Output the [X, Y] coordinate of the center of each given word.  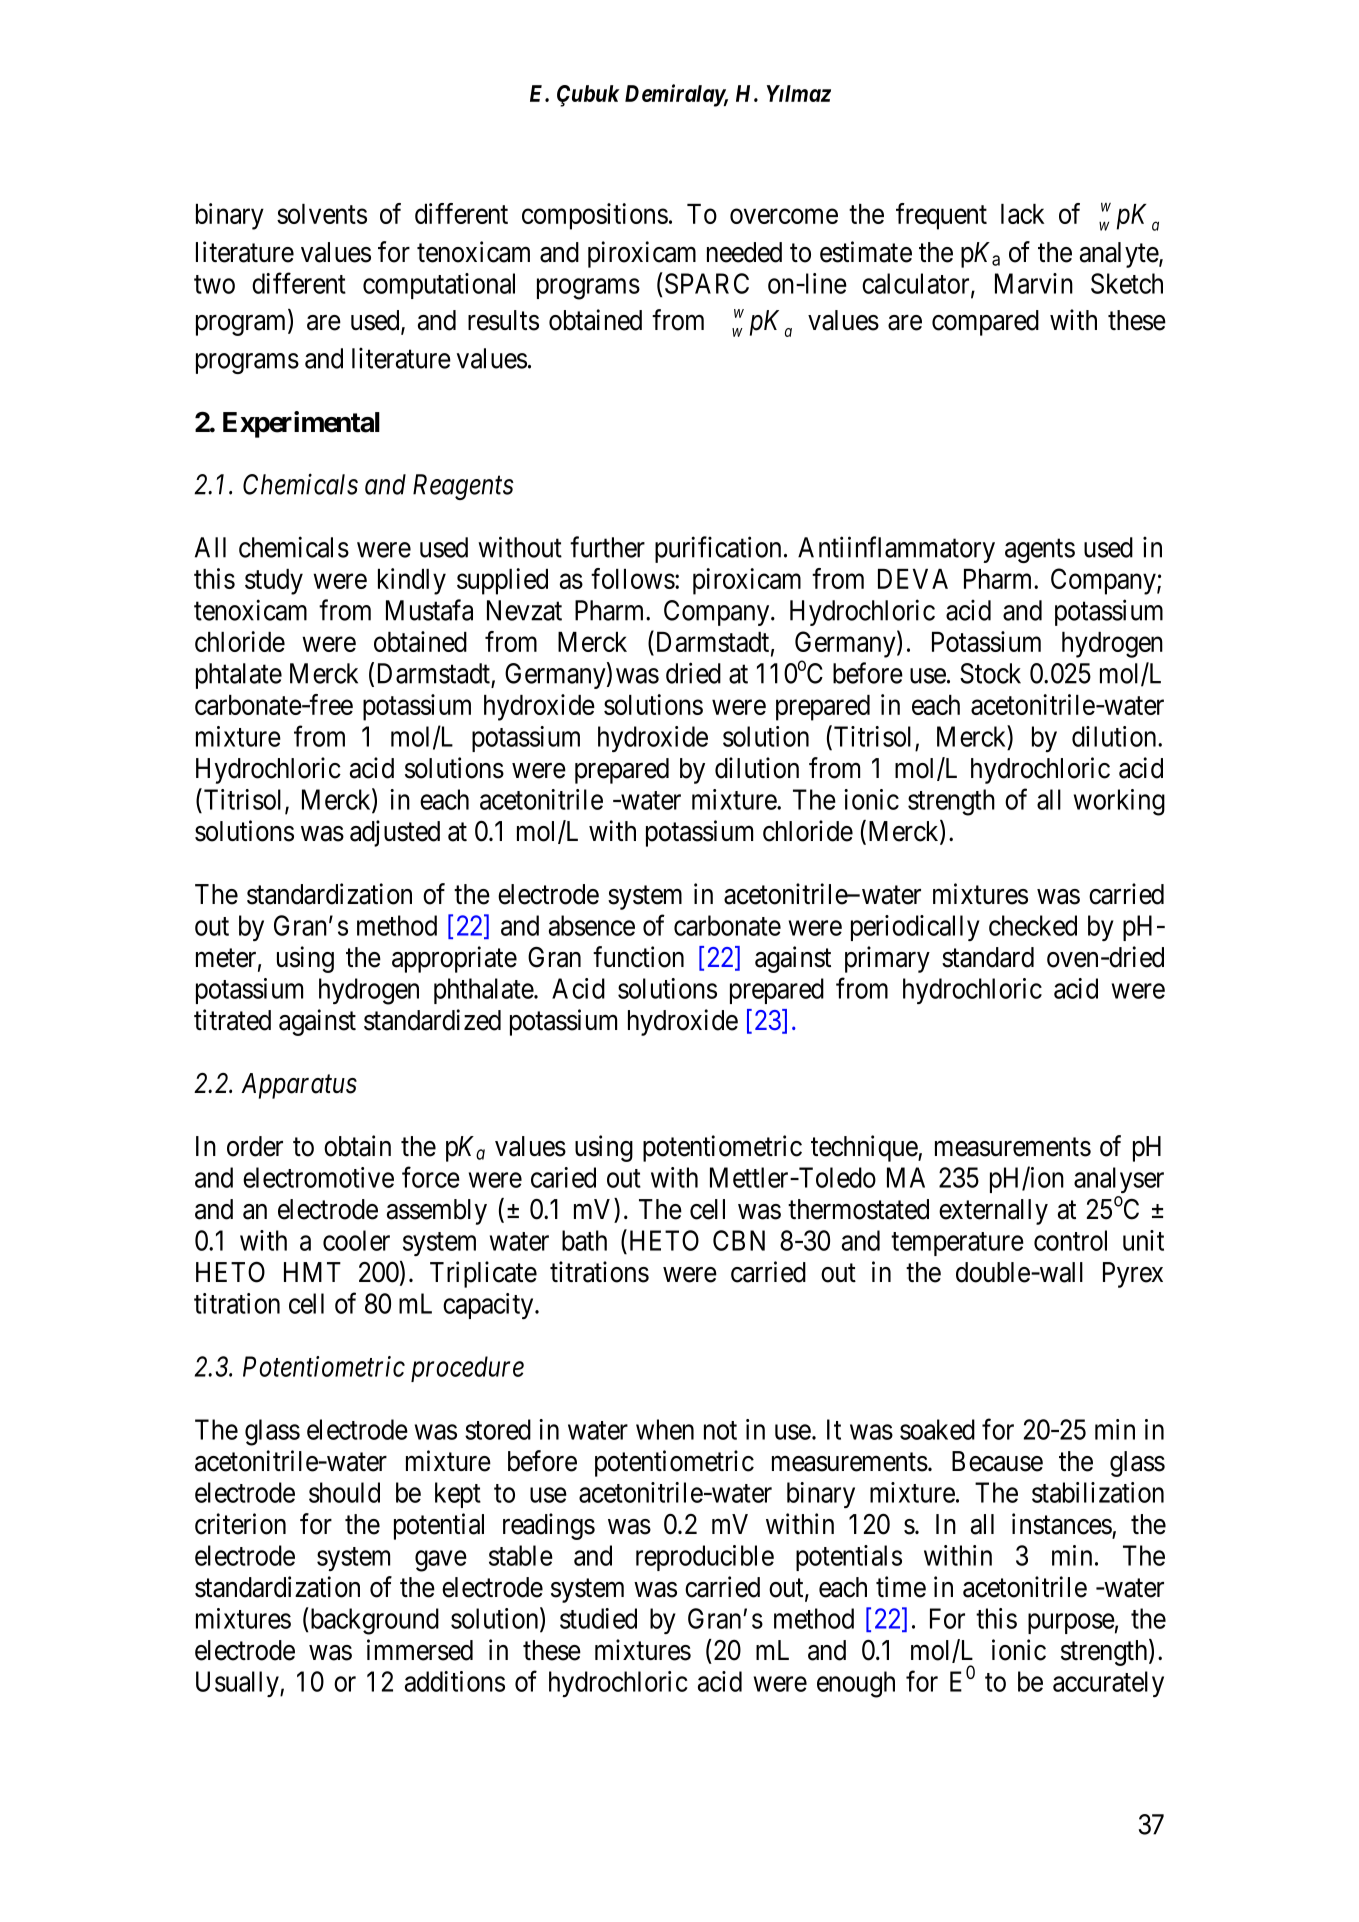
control [1070, 1240]
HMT [312, 1272]
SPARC [707, 283]
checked [1033, 925]
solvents [322, 214]
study [274, 582]
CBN [739, 1240]
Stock [990, 673]
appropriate [454, 959]
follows [633, 578]
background [373, 1621]
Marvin [1034, 283]
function [638, 957]
